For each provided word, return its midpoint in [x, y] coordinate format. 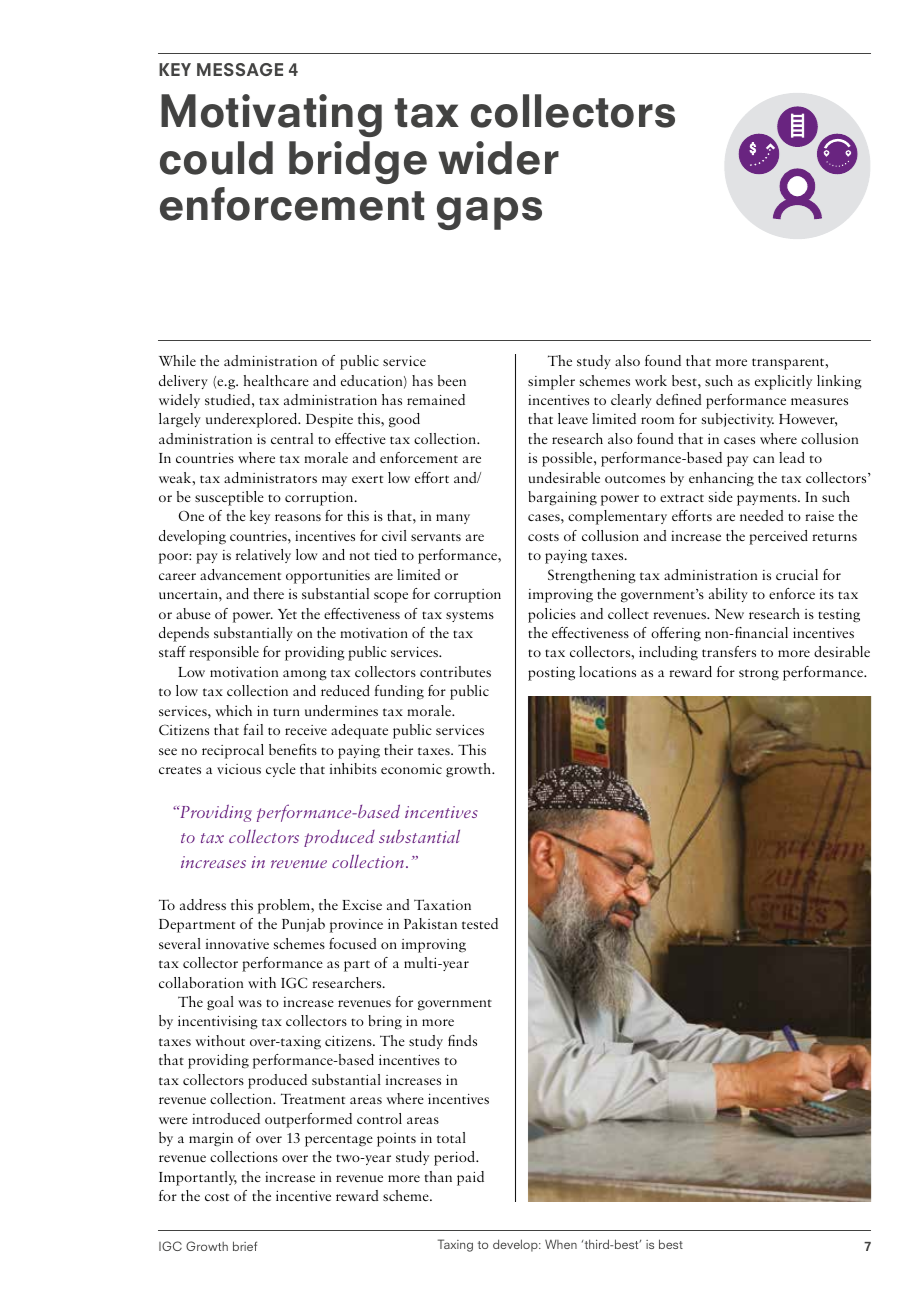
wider [498, 158]
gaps [489, 213]
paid [470, 1178]
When [561, 1244]
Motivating [271, 115]
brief [245, 1246]
